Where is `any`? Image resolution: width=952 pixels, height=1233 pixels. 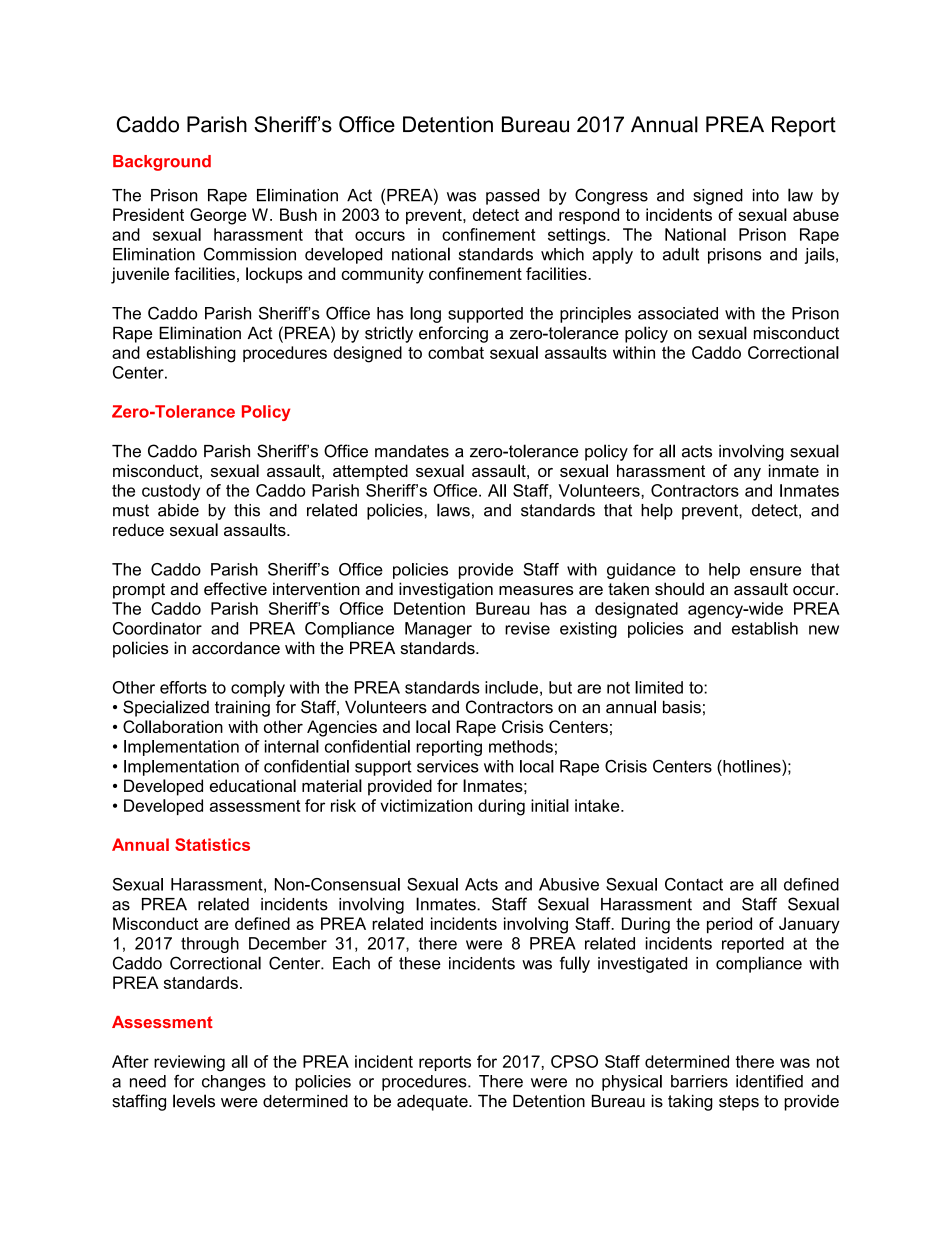 any is located at coordinates (747, 474).
